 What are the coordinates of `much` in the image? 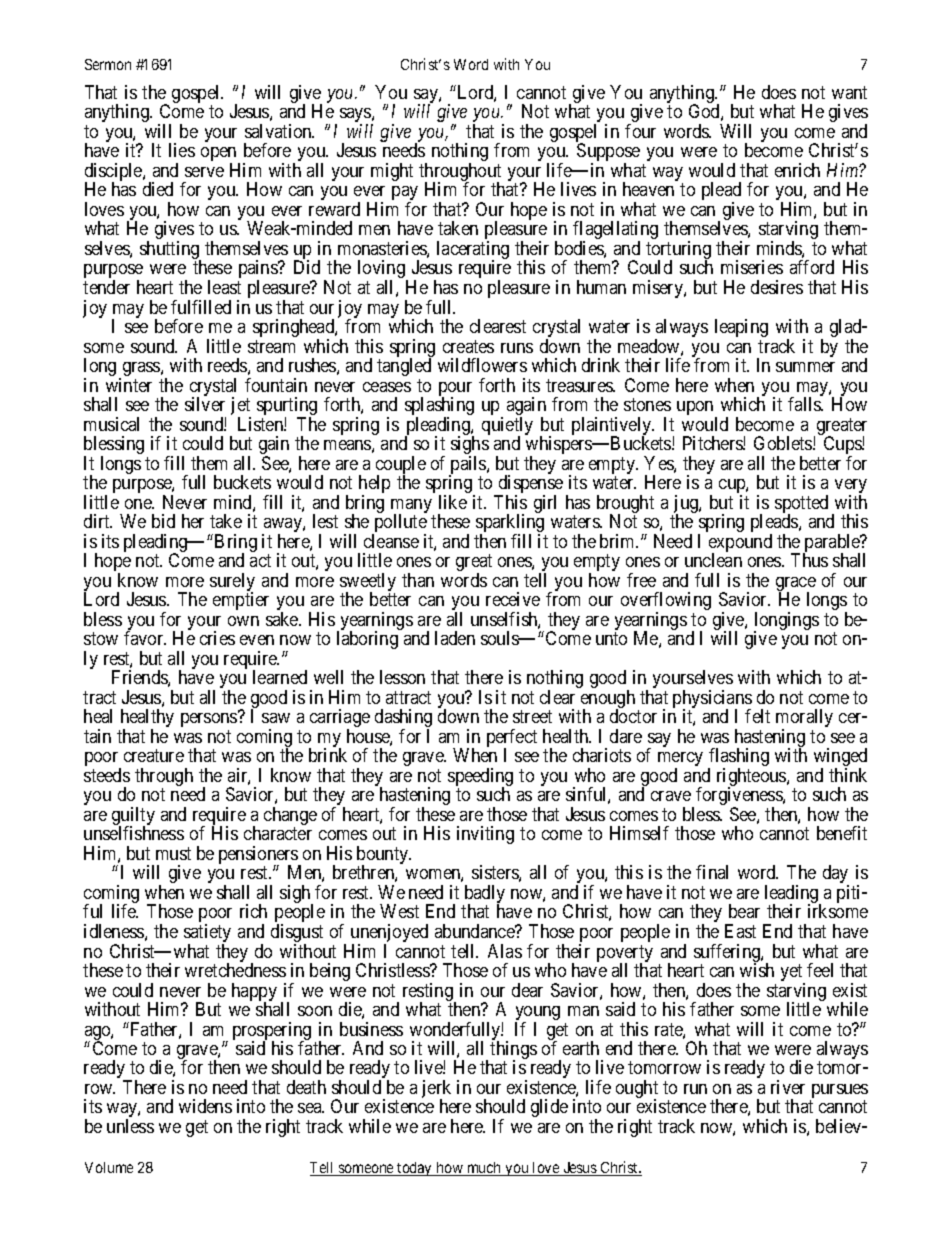 It's located at (484, 1169).
